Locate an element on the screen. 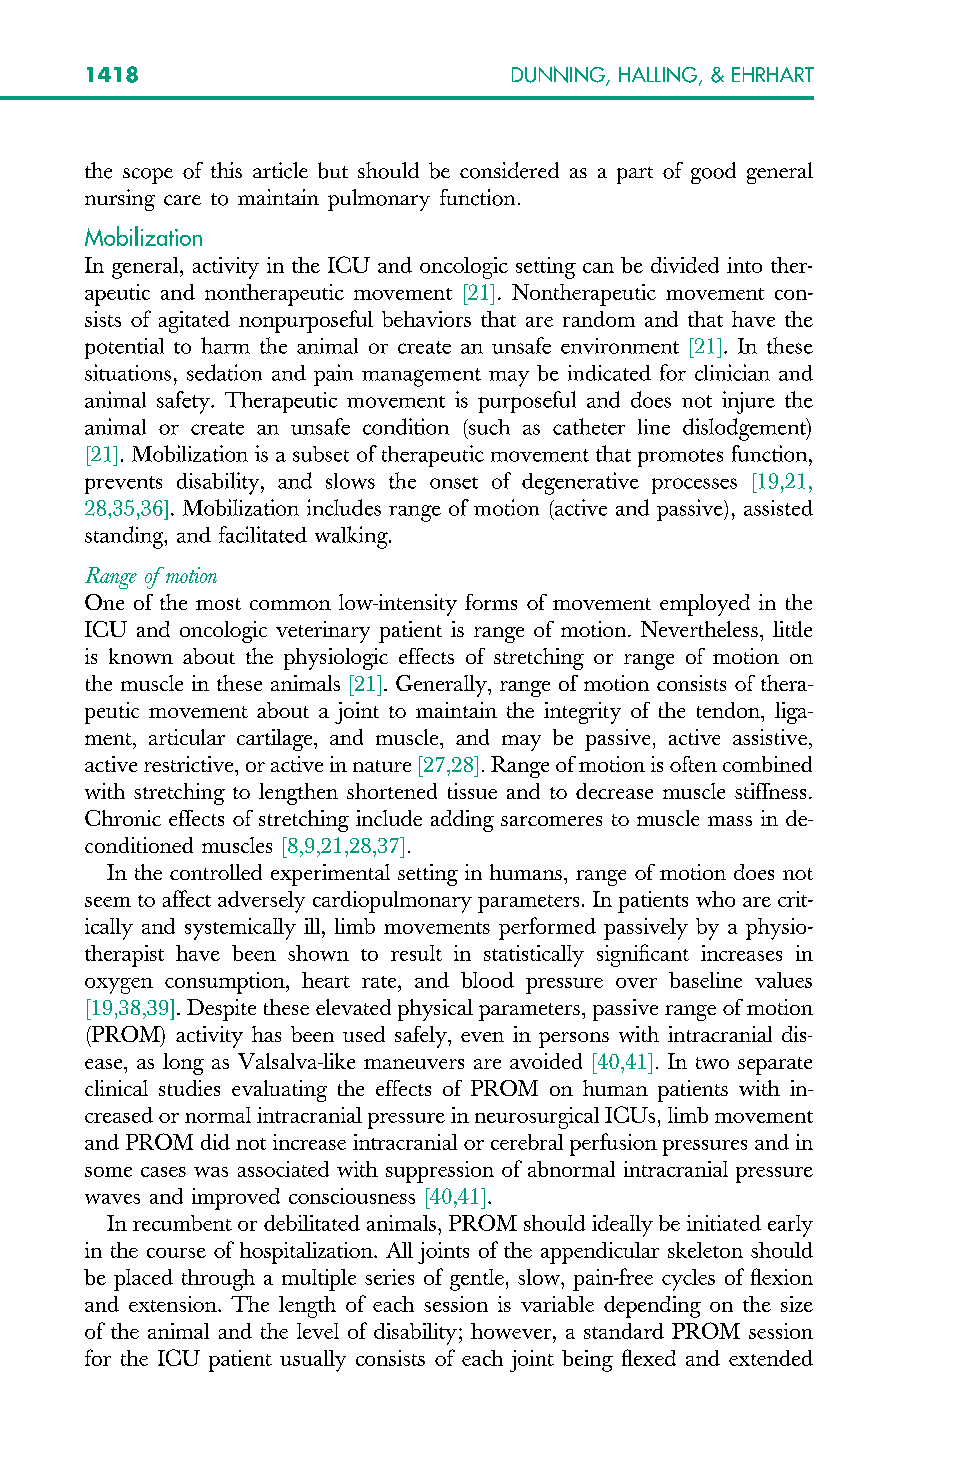  considered is located at coordinates (509, 170).
